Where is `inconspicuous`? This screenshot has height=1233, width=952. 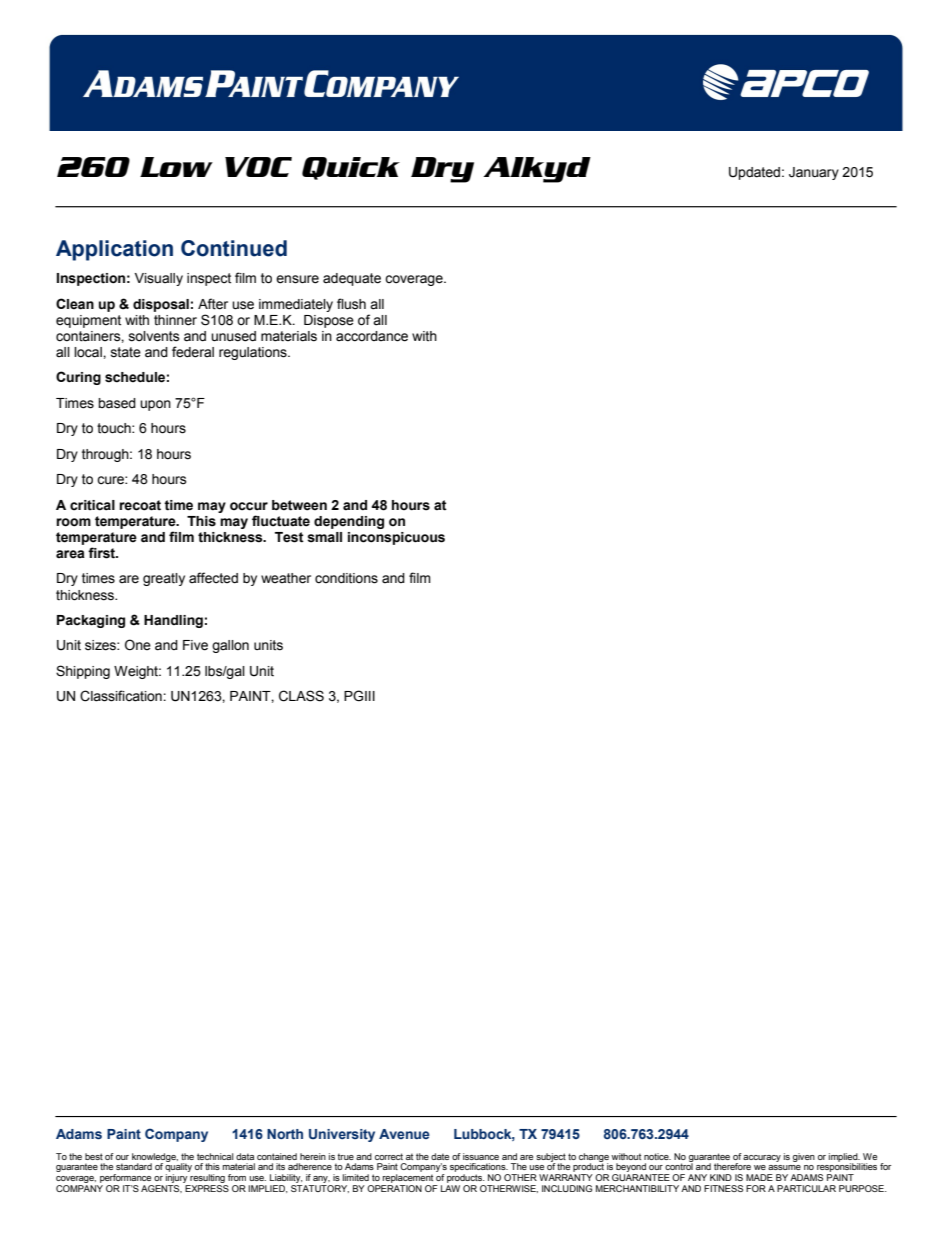
inconspicuous is located at coordinates (396, 538).
